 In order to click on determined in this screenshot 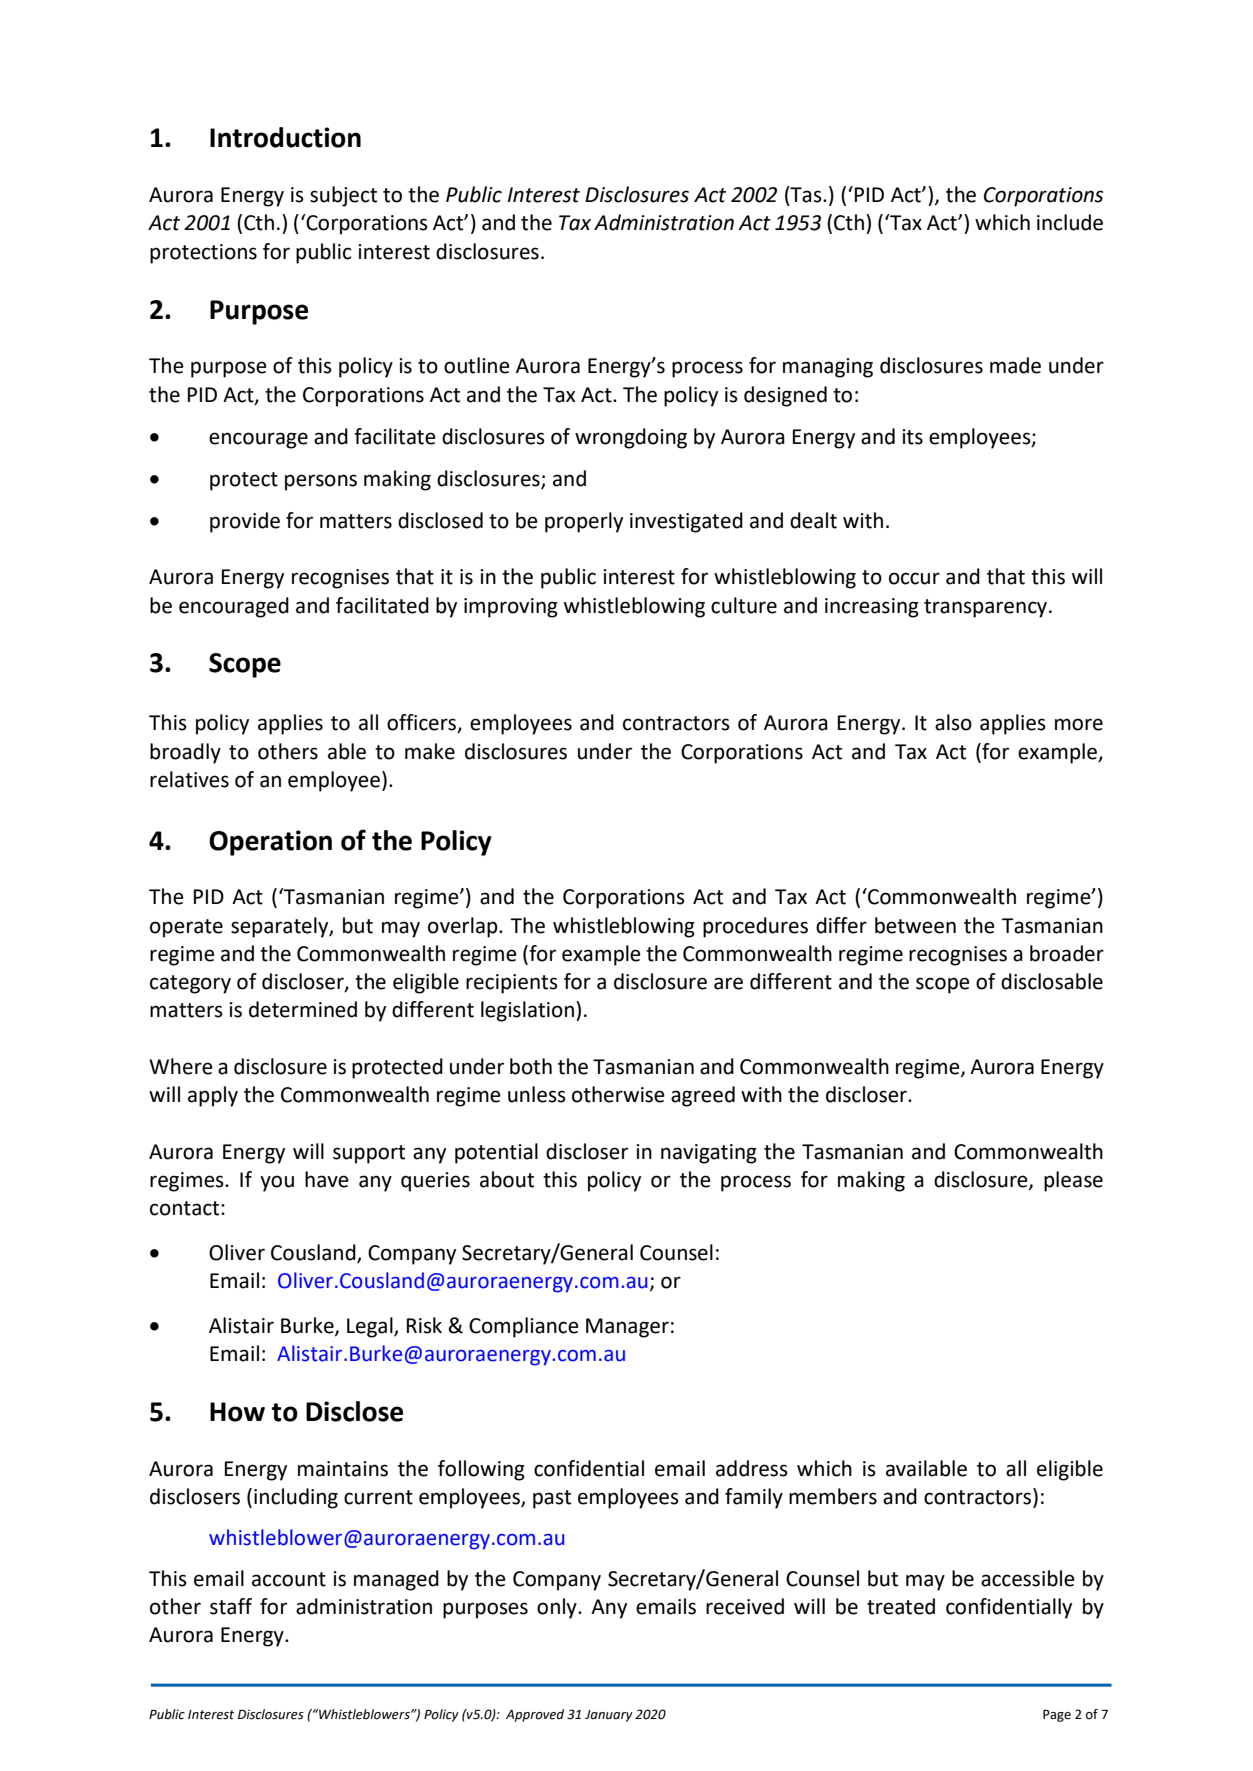, I will do `click(303, 1009)`.
